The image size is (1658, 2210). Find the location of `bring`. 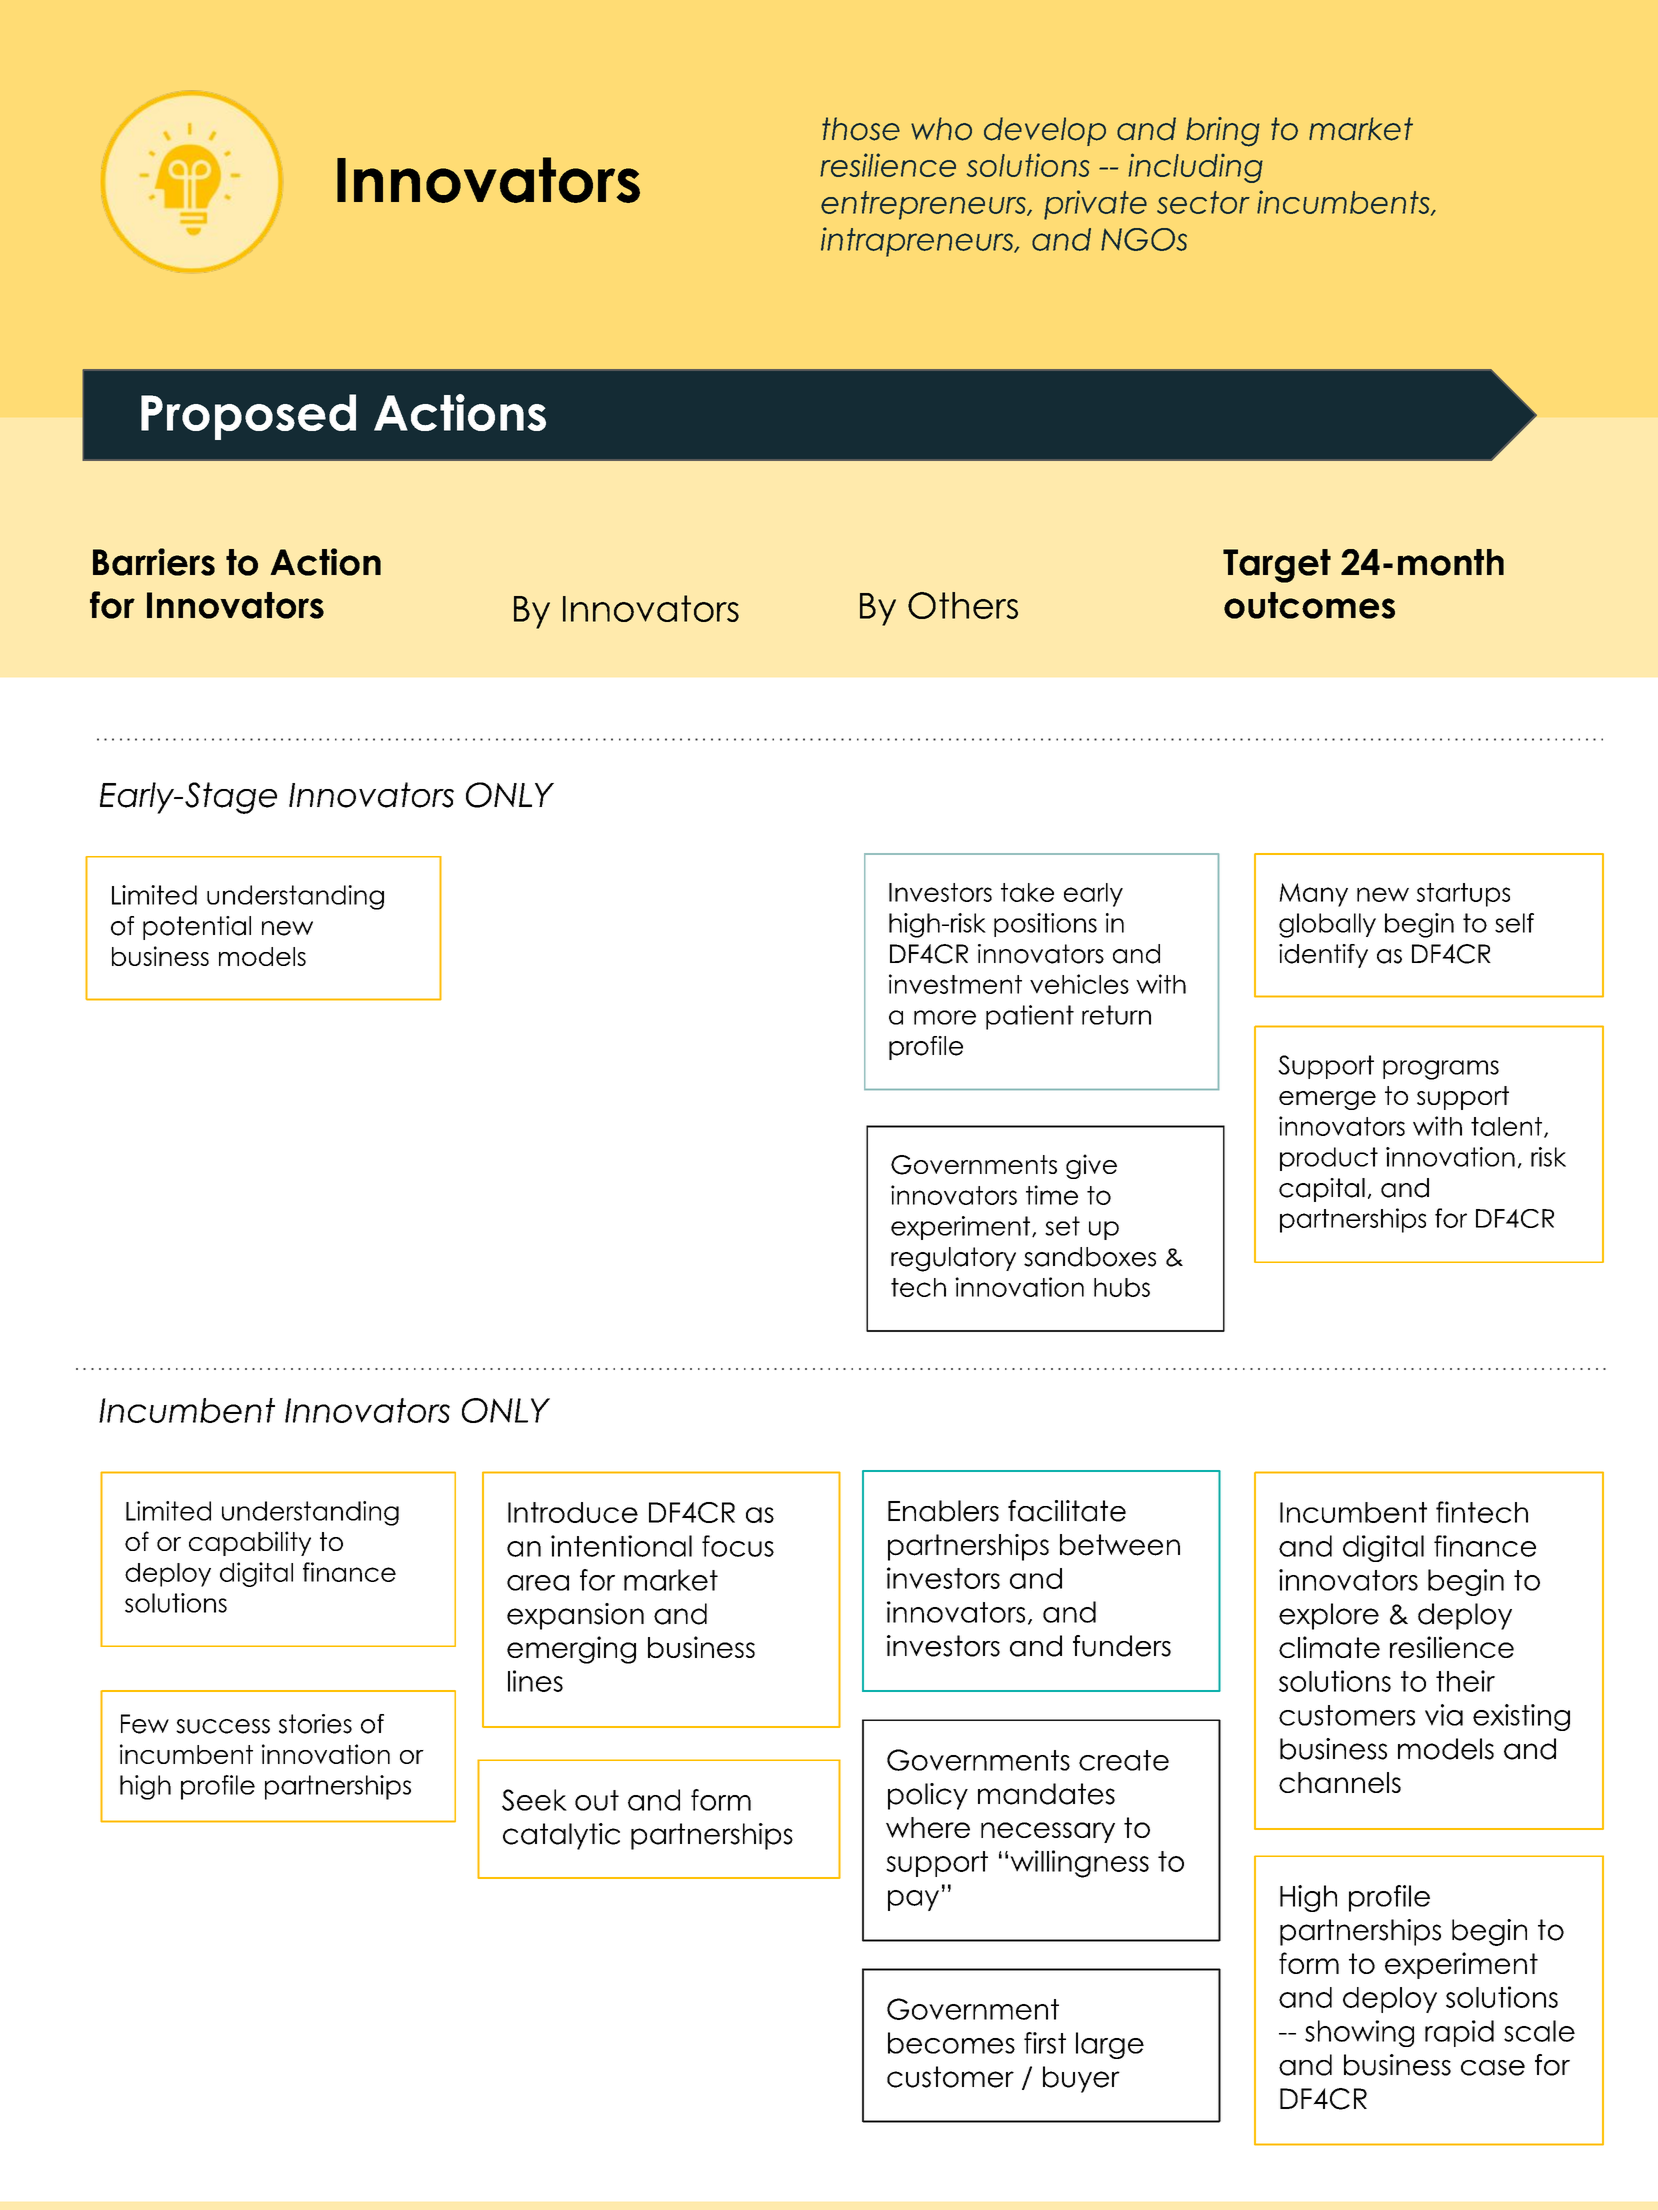

bring is located at coordinates (1223, 132).
